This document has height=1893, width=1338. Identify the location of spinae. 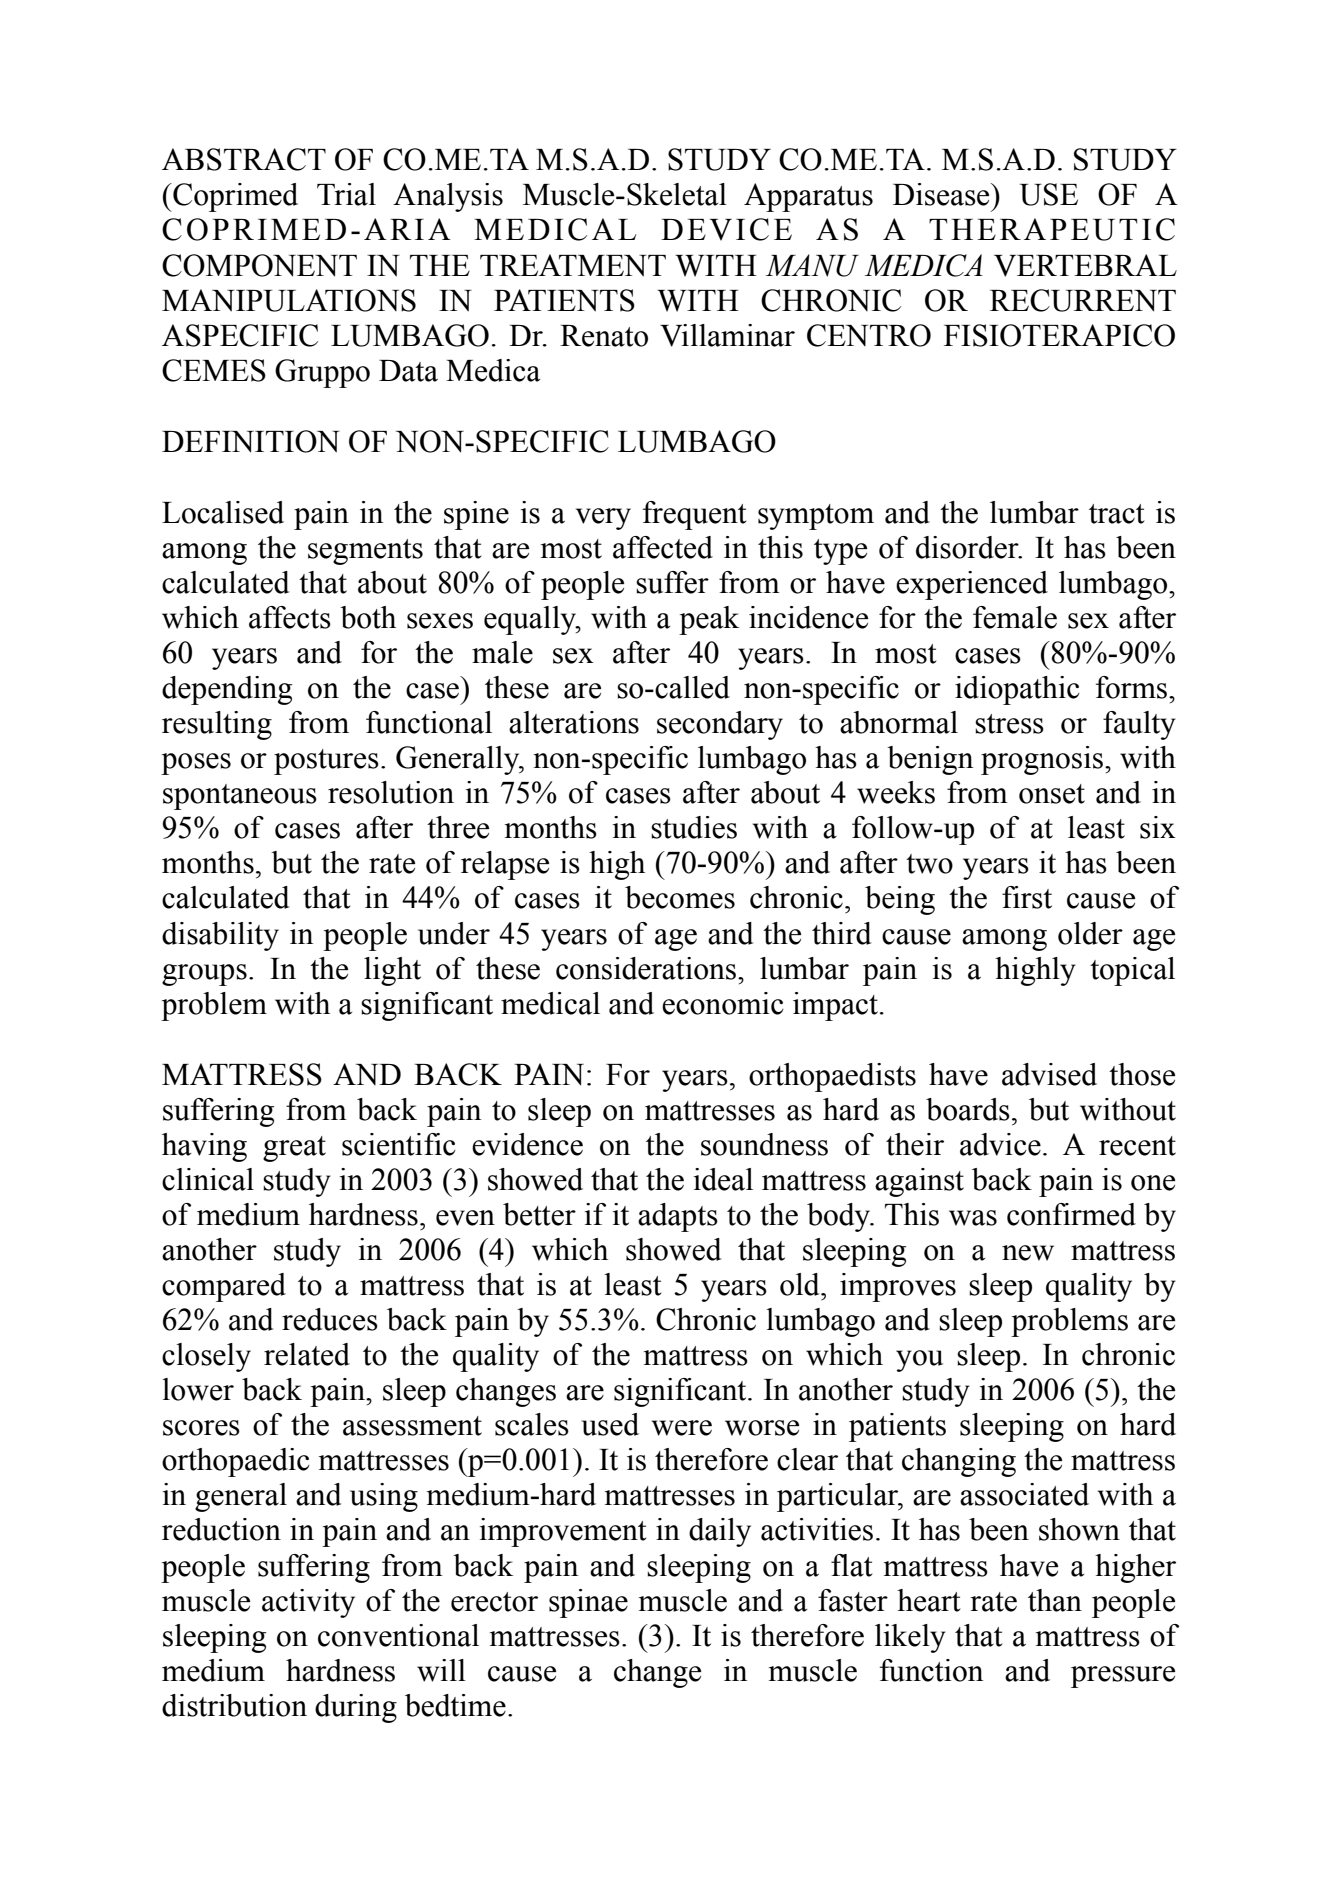
(588, 1603).
